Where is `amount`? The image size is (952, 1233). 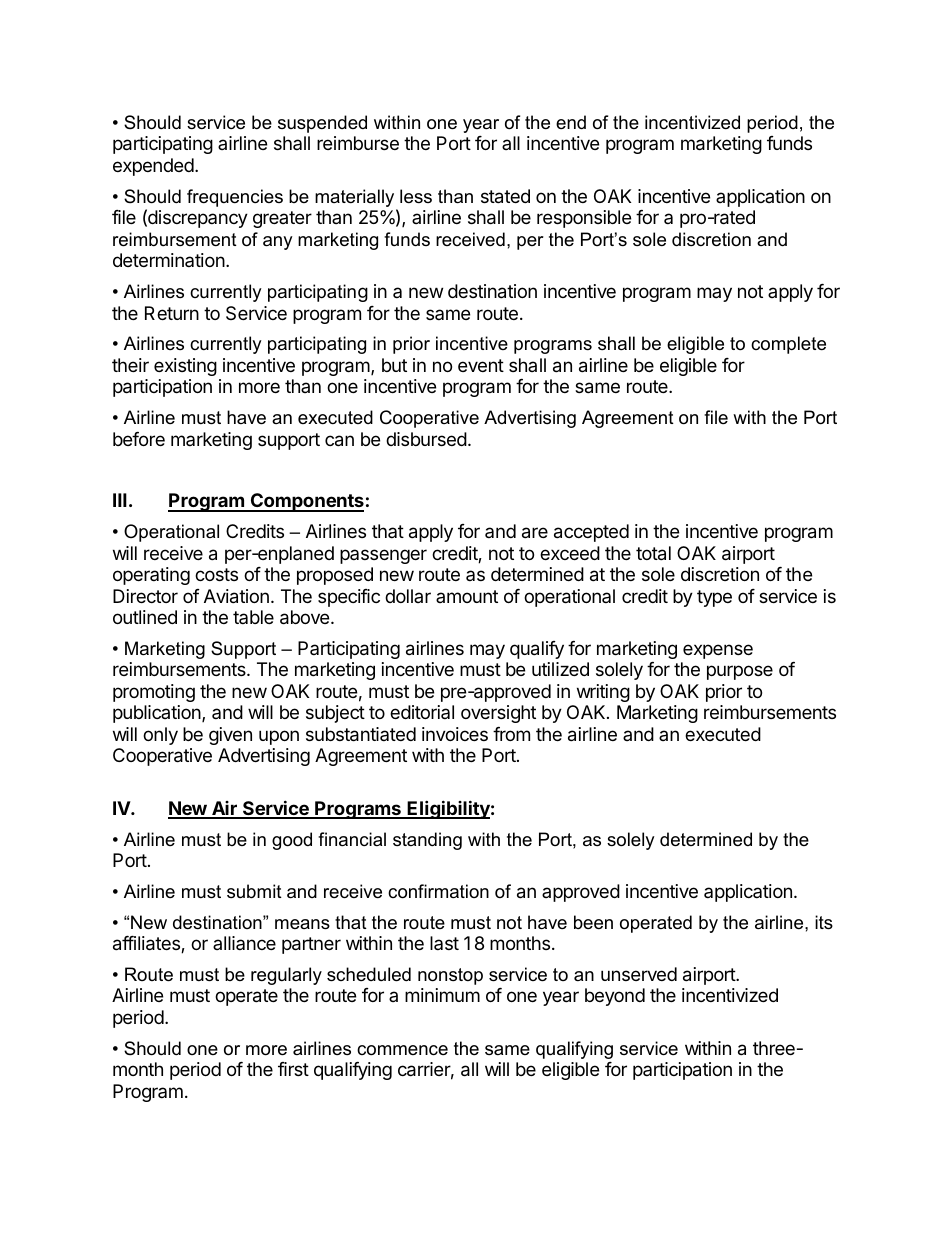 amount is located at coordinates (467, 596).
